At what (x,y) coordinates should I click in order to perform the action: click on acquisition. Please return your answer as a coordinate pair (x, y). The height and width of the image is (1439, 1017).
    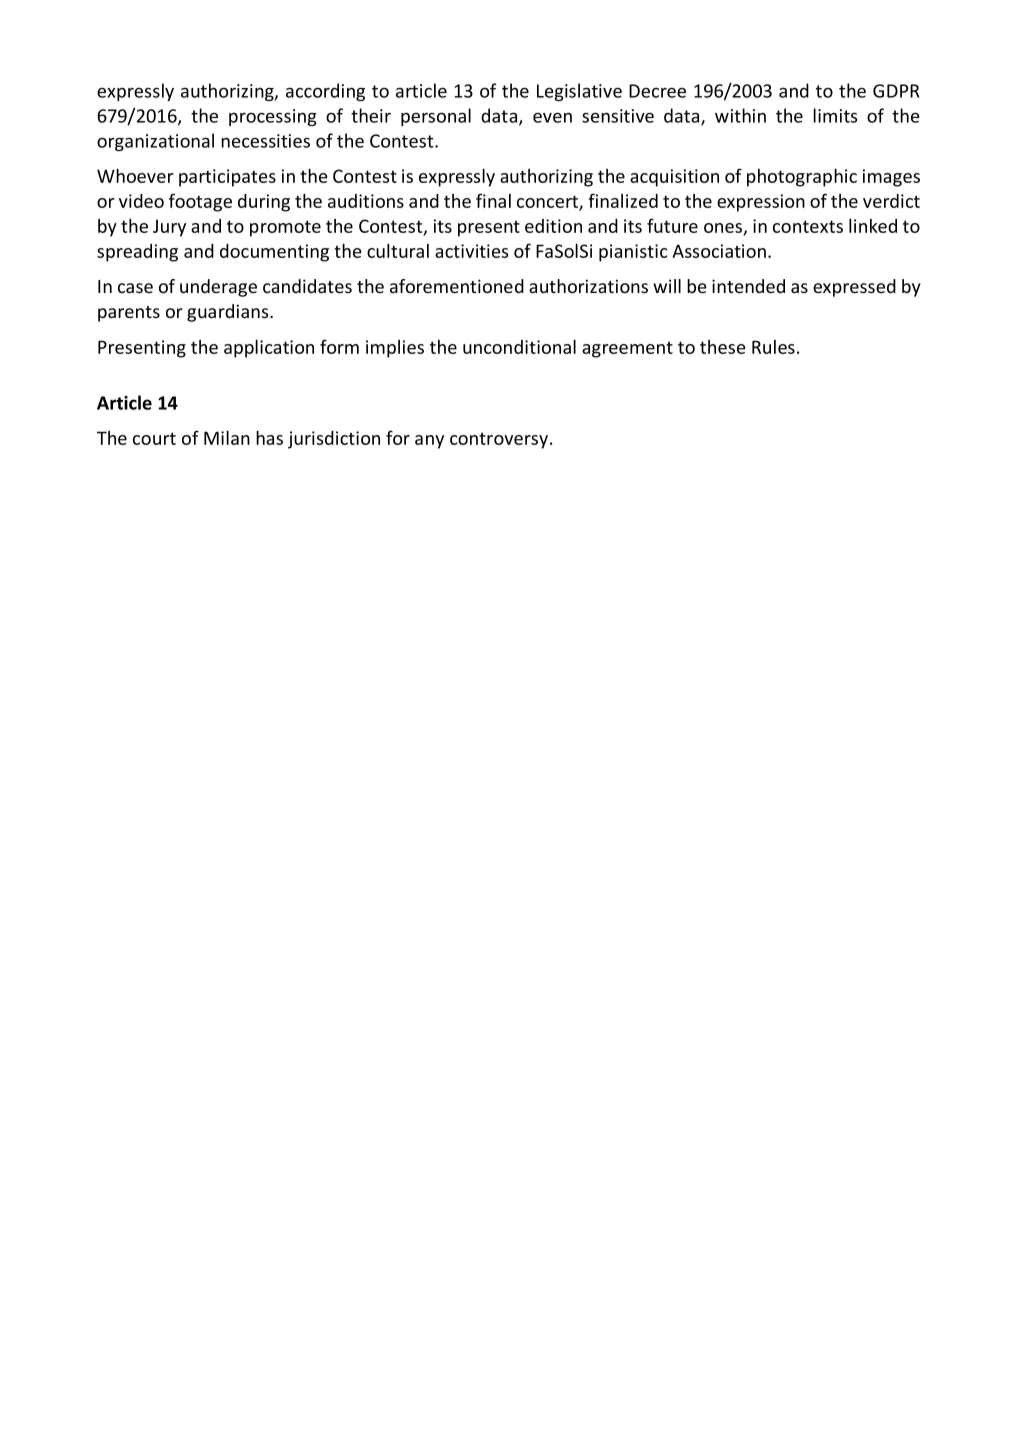
    Looking at the image, I should click on (674, 178).
